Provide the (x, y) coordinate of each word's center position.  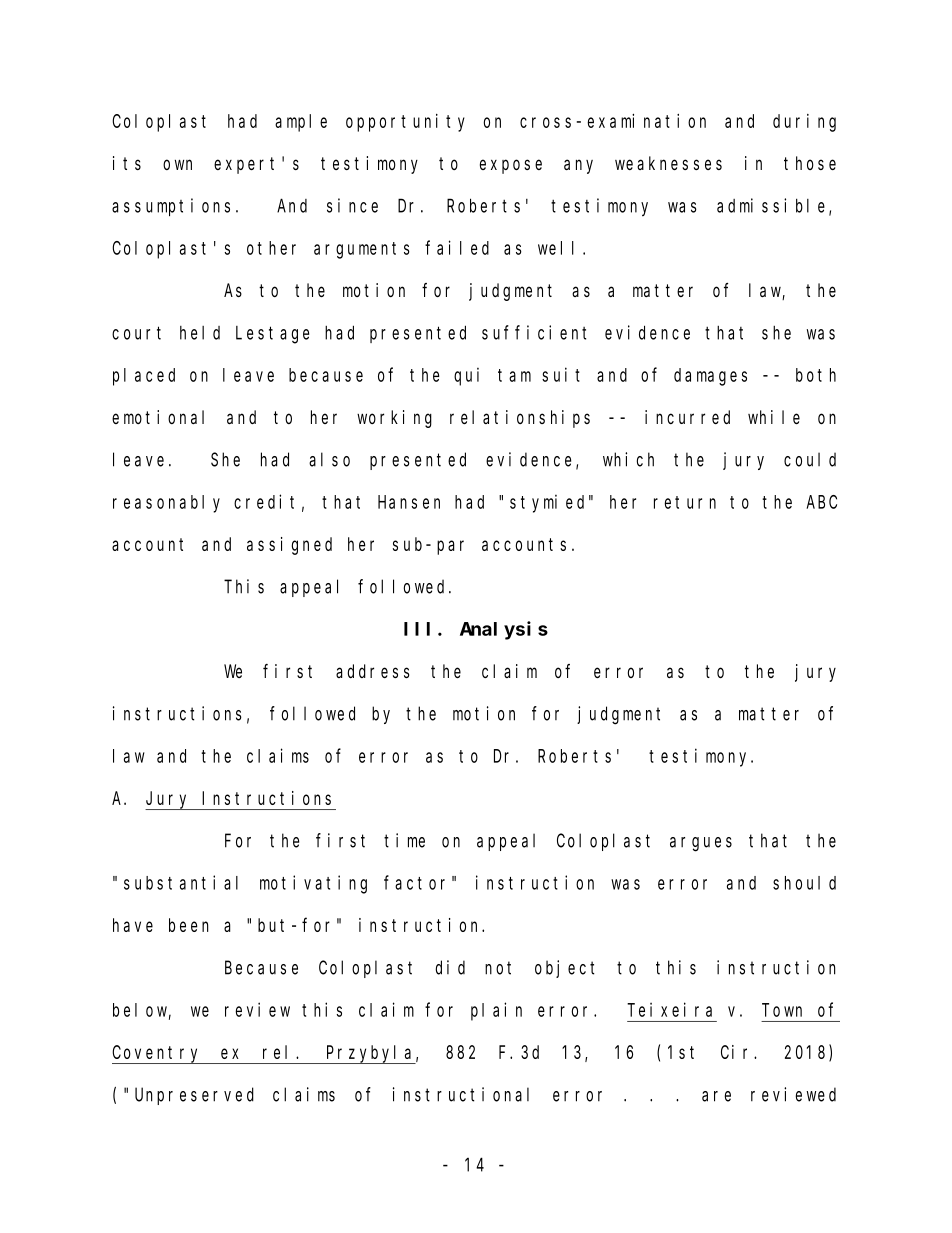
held (200, 333)
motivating (313, 884)
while (774, 417)
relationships (520, 419)
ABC (821, 502)
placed (144, 377)
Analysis (504, 630)
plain (496, 1011)
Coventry (158, 1055)
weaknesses (668, 163)
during (804, 123)
